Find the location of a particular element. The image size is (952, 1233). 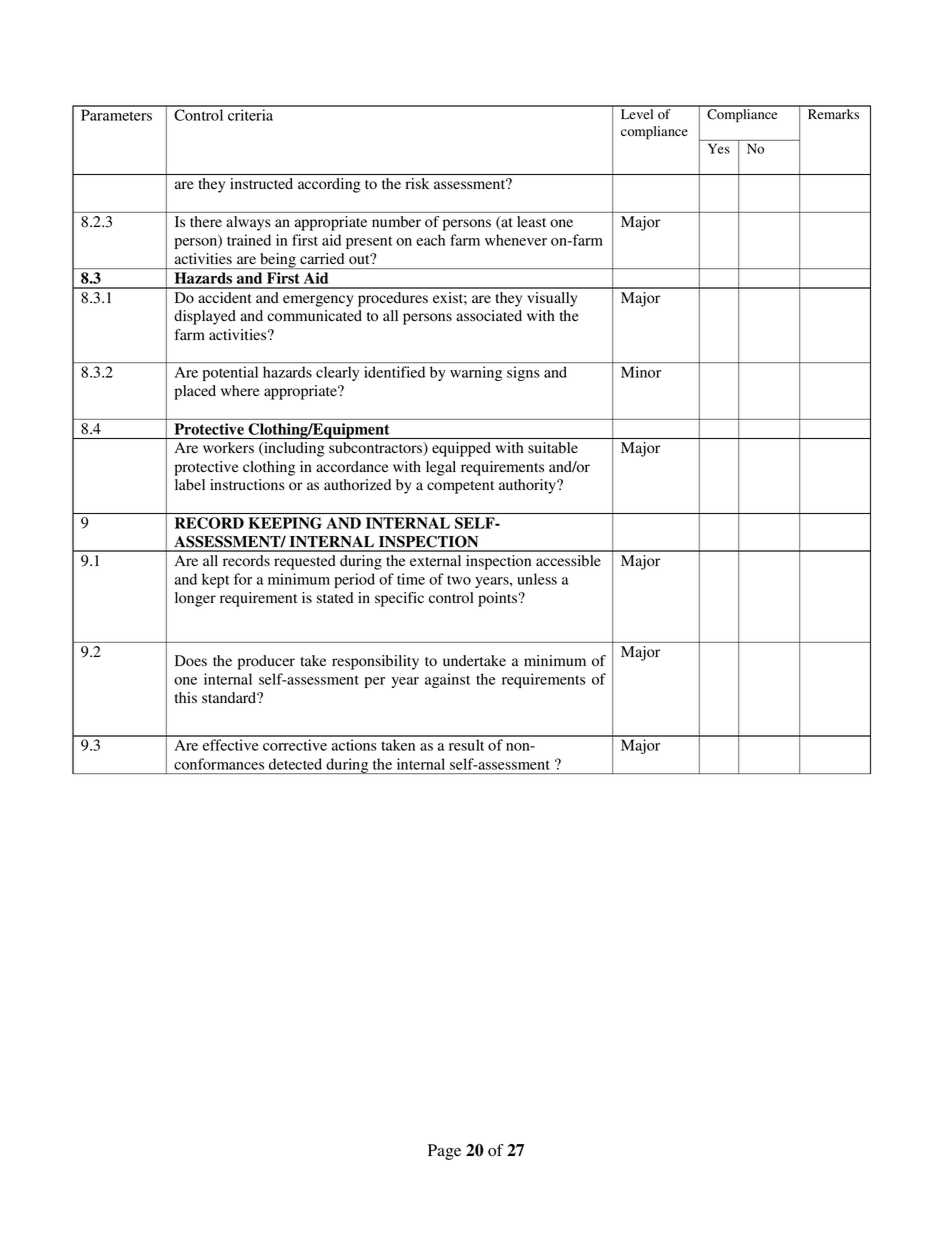

this is located at coordinates (186, 697).
